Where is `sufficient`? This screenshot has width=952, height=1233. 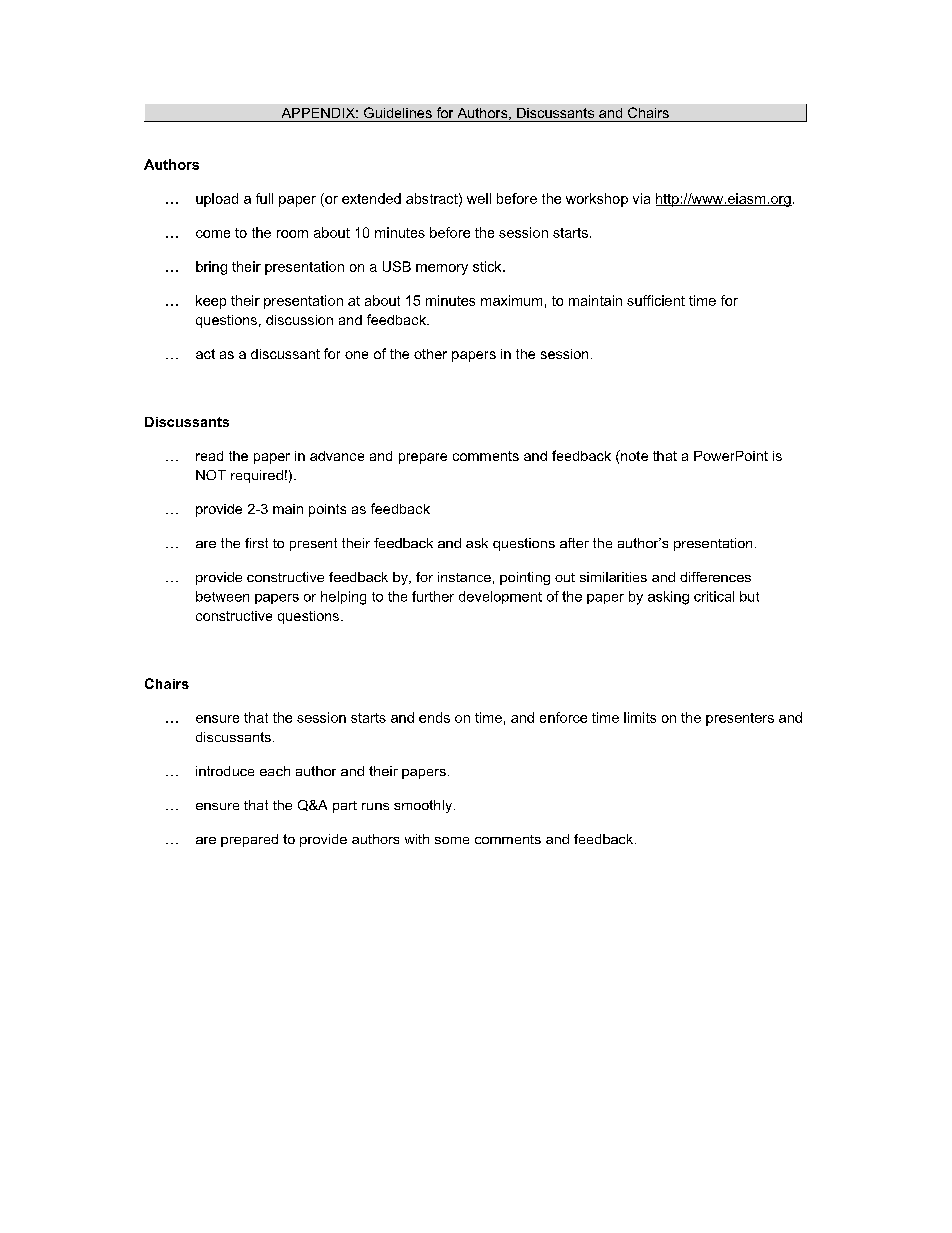
sufficient is located at coordinates (656, 300).
